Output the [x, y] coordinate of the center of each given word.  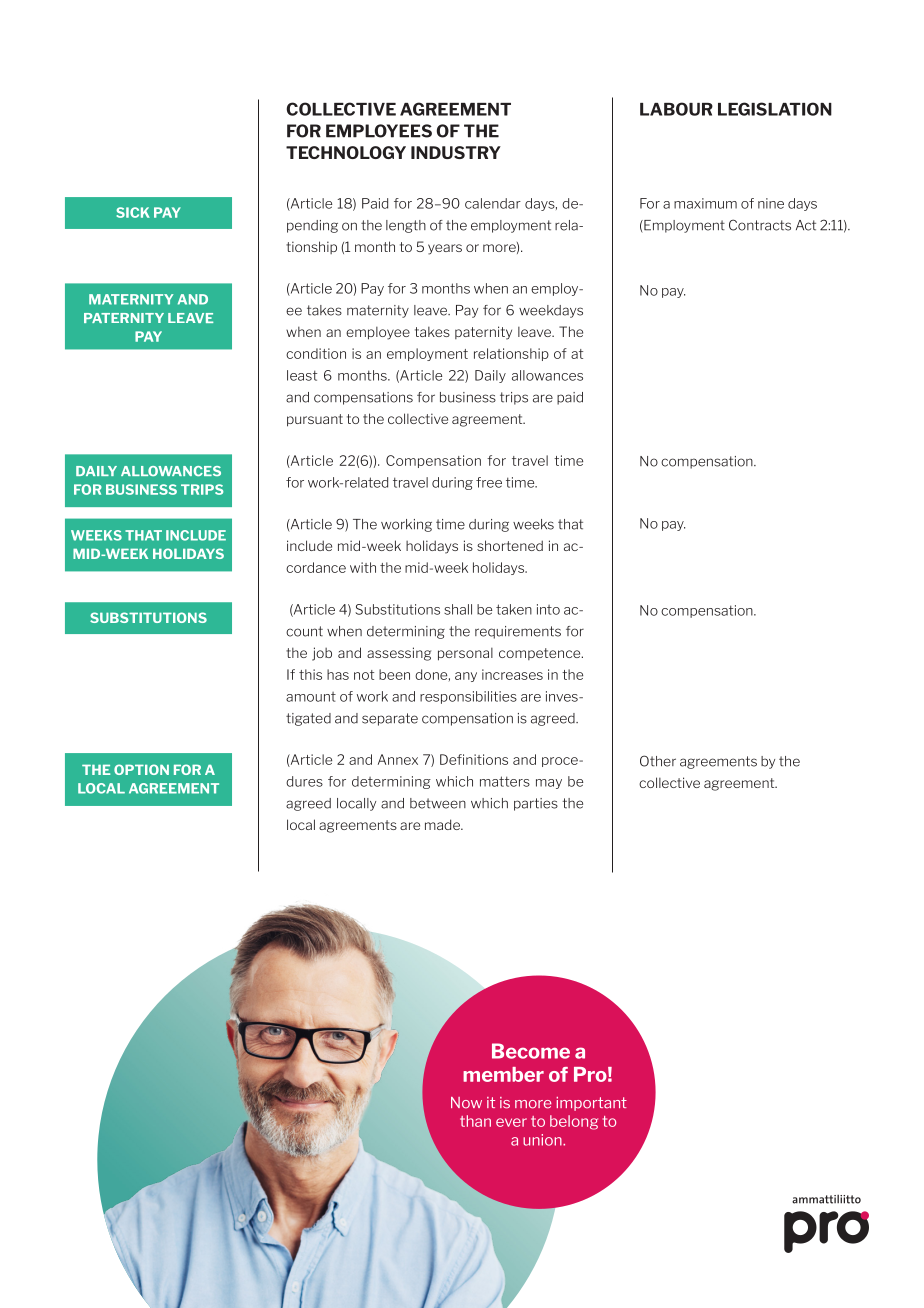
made [443, 824]
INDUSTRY [456, 152]
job [322, 654]
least [302, 375]
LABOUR [676, 109]
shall [458, 609]
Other [658, 761]
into [548, 609]
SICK [133, 212]
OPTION [141, 769]
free [489, 482]
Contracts [760, 225]
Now [466, 1103]
